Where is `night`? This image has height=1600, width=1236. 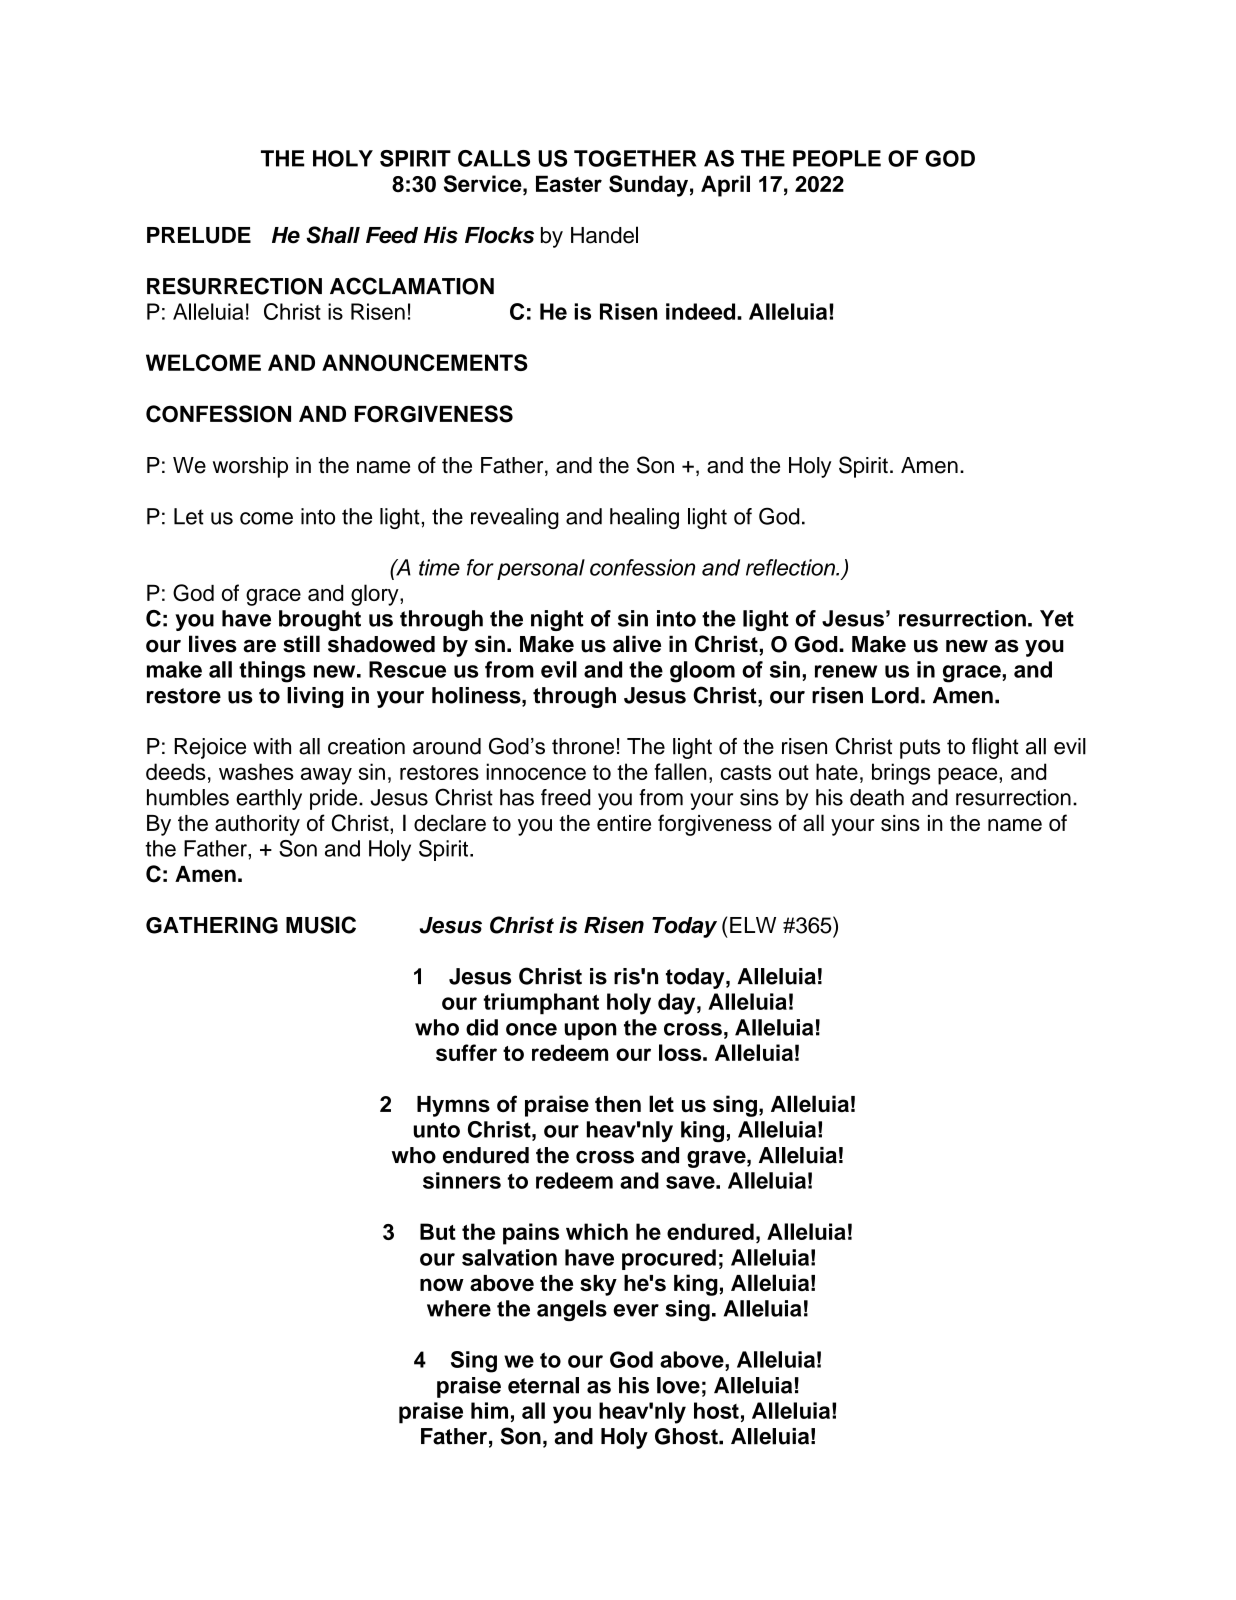 night is located at coordinates (557, 620).
